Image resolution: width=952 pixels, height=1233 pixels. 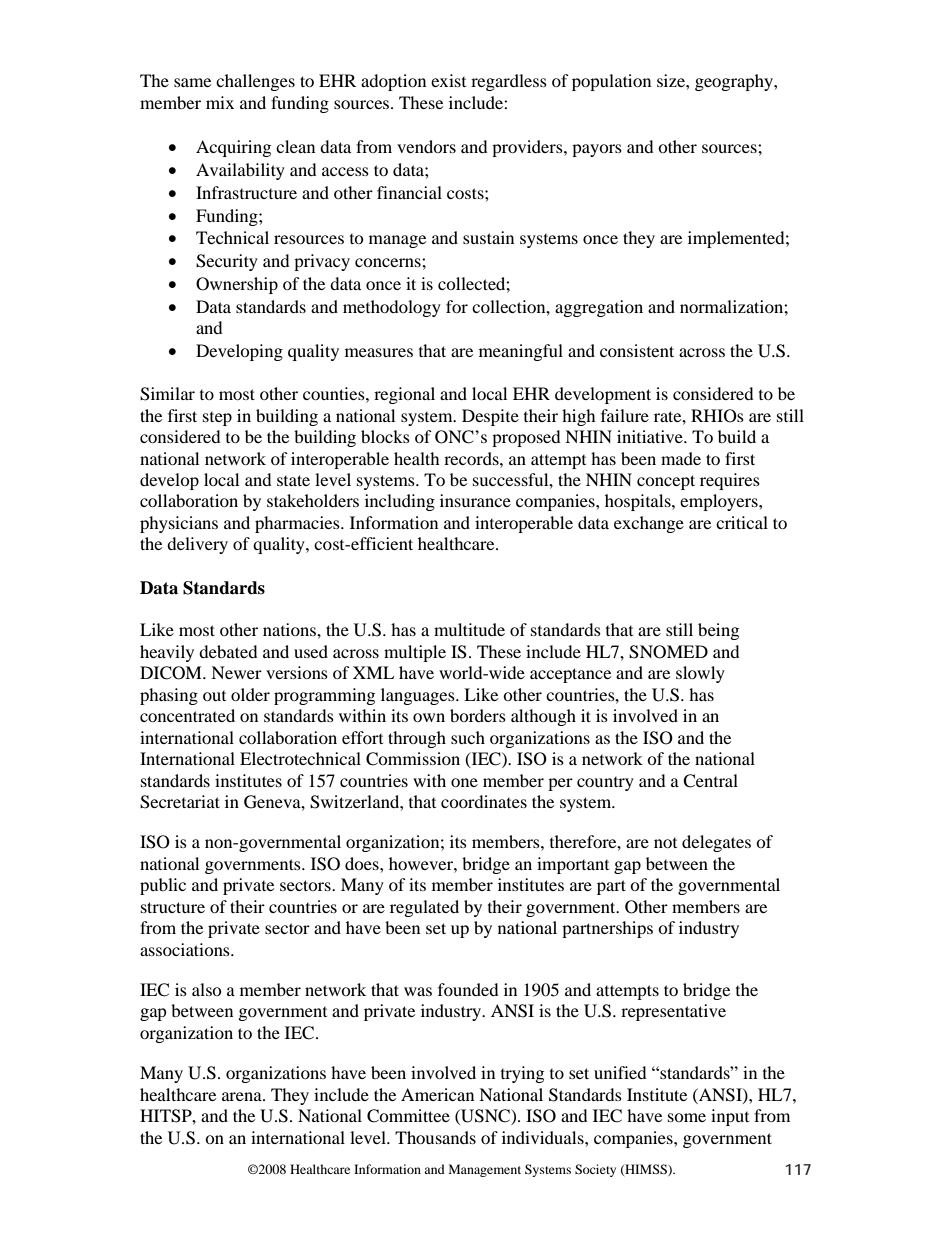 I want to click on step, so click(x=217, y=419).
